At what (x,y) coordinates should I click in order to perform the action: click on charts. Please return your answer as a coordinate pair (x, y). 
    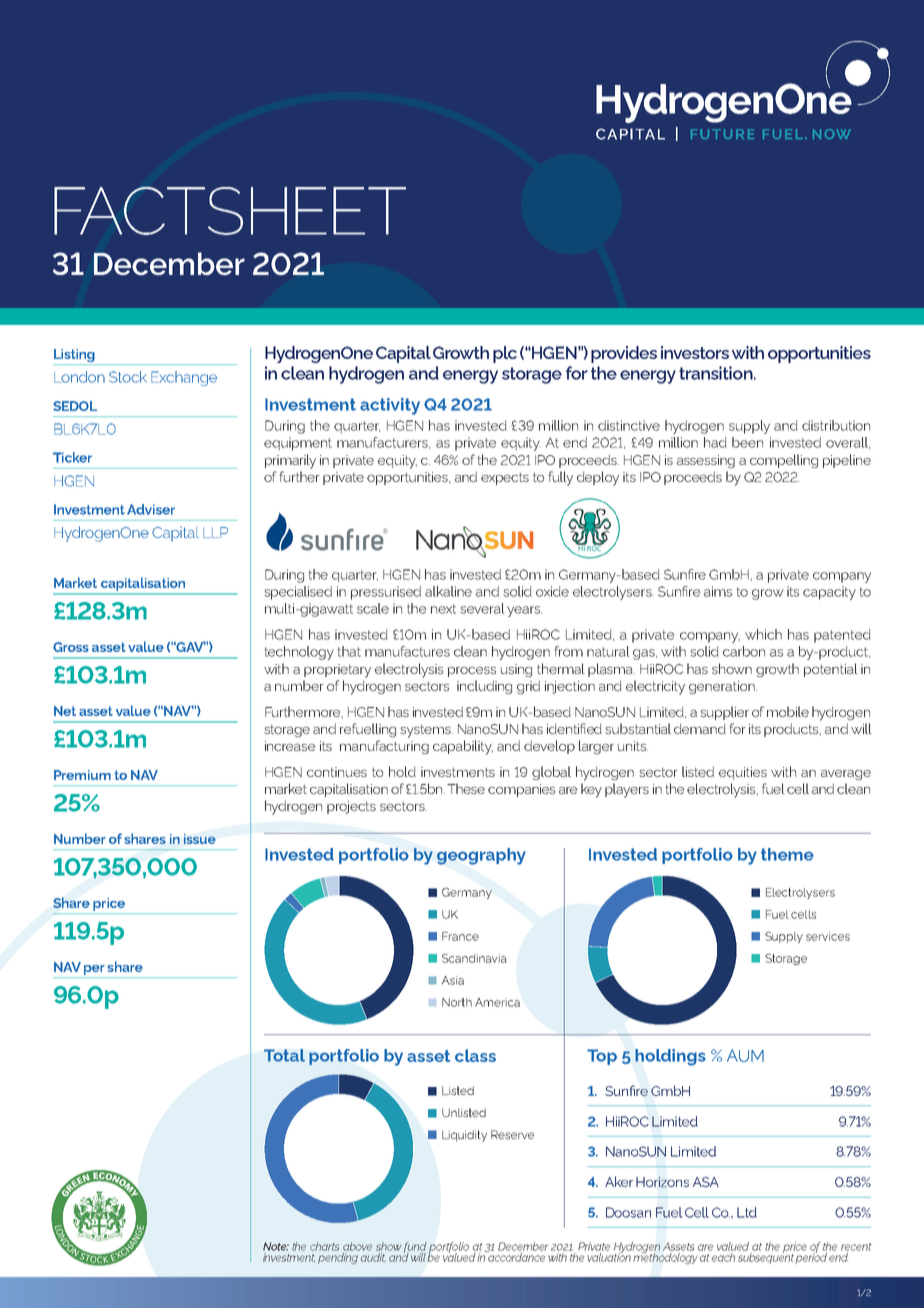
    Looking at the image, I should click on (325, 1246).
